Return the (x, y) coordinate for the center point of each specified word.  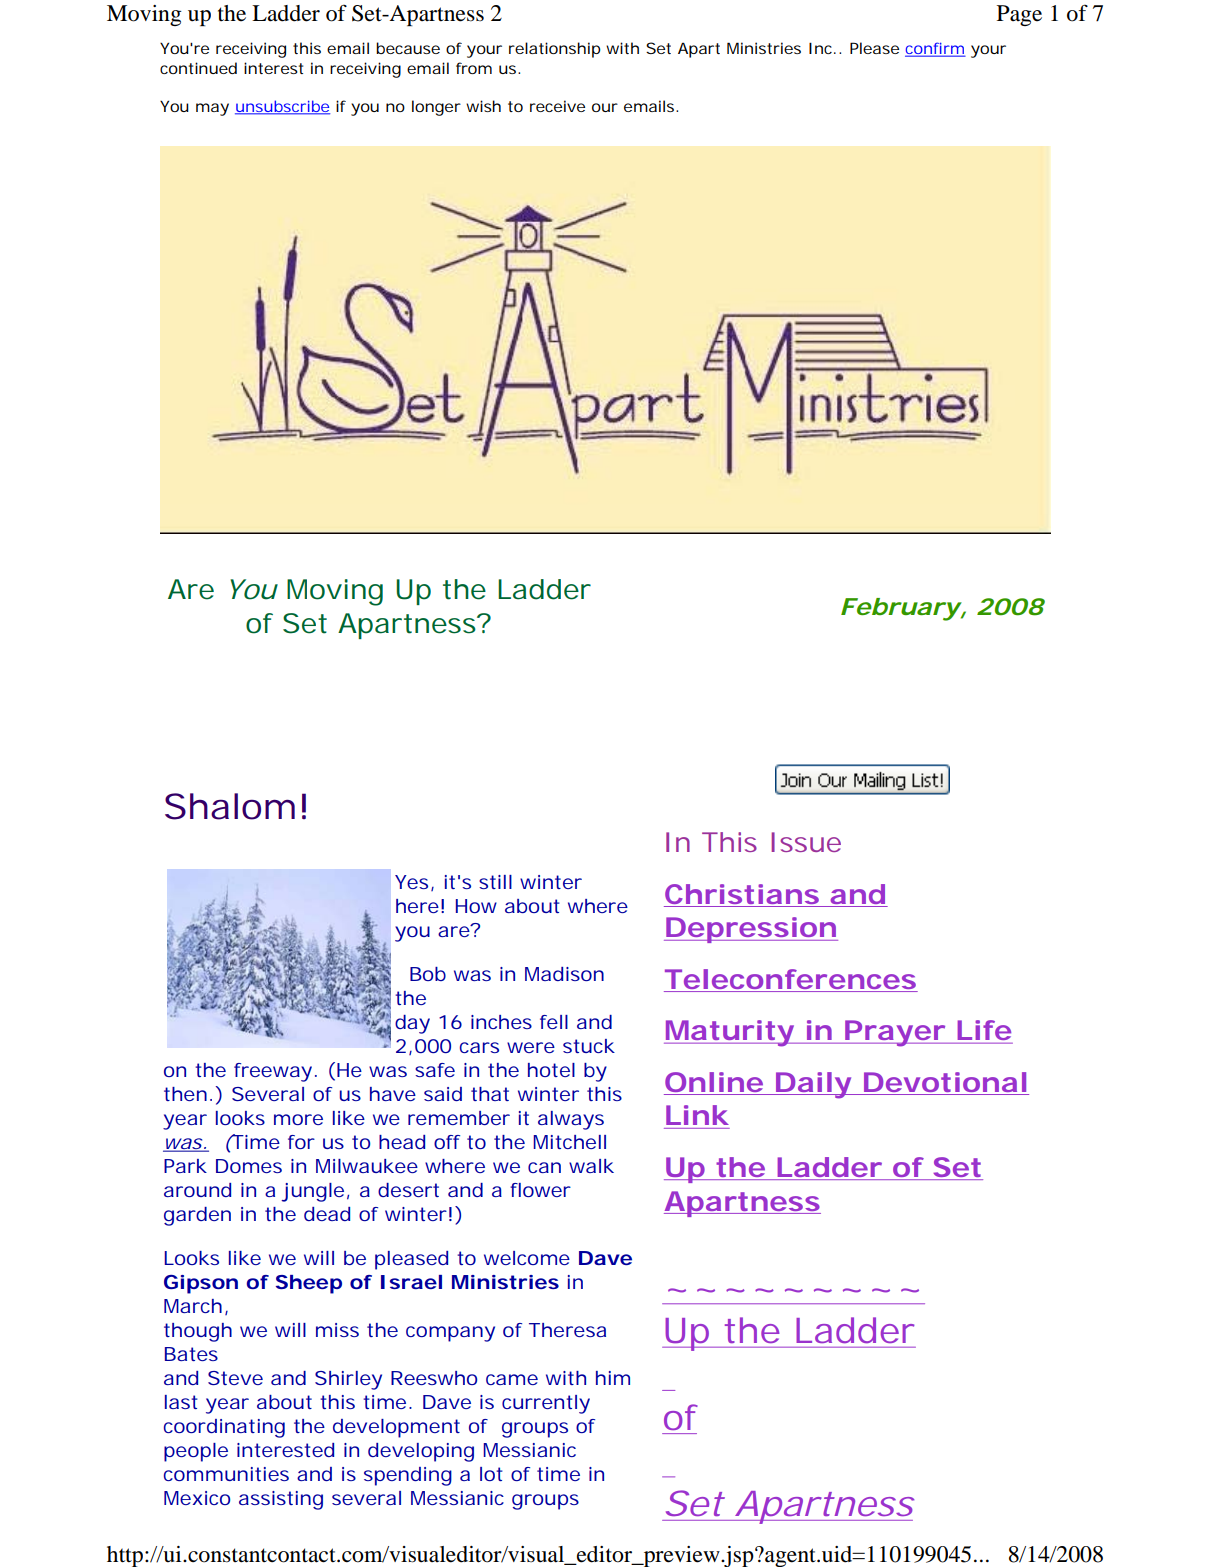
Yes (411, 882)
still (495, 882)
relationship (555, 50)
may (212, 109)
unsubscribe (282, 107)
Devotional (945, 1082)
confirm (935, 49)
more (298, 1119)
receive (557, 106)
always (571, 1120)
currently (546, 1404)
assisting (281, 1500)
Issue (806, 842)
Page (1019, 15)
